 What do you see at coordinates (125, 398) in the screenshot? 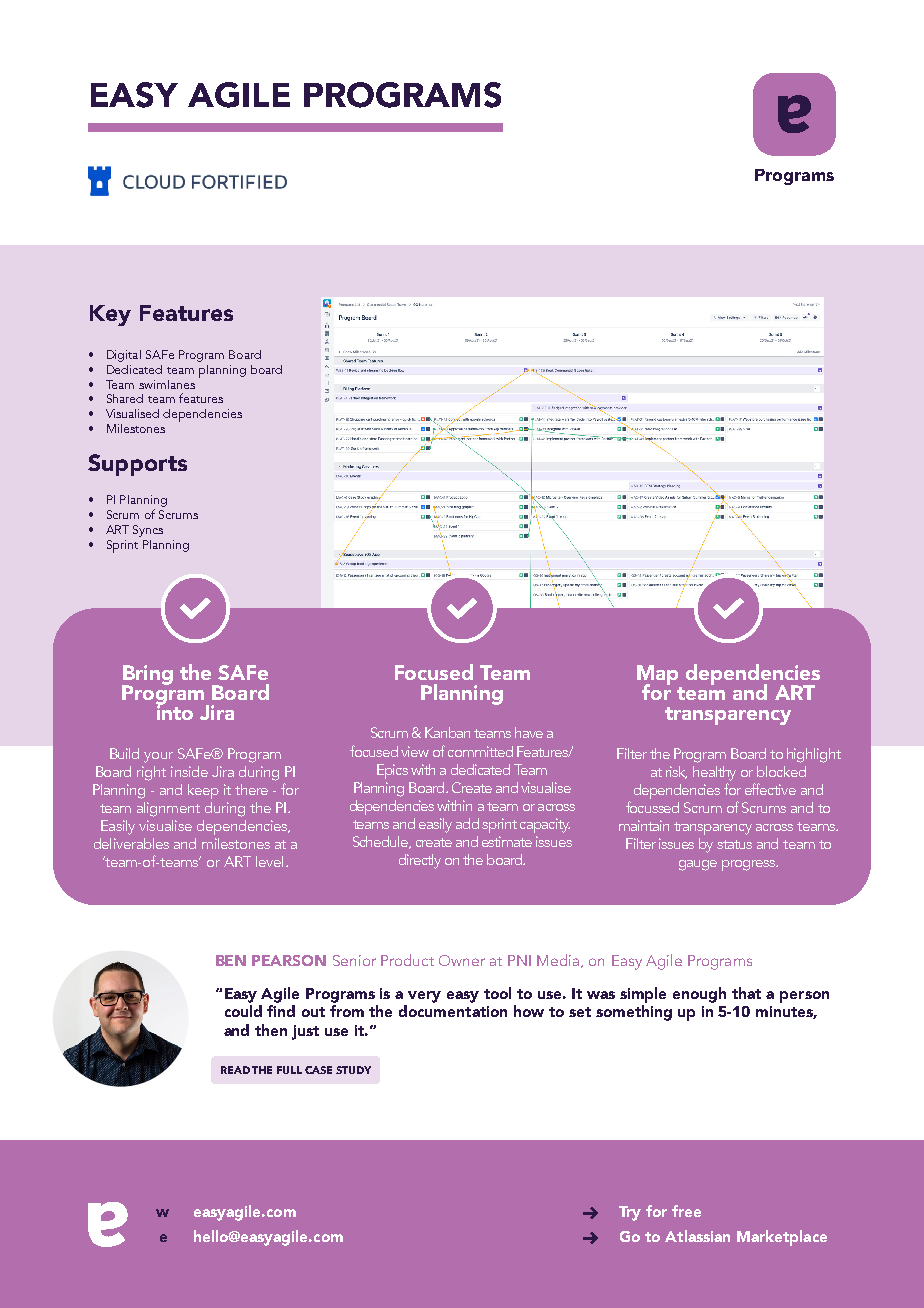
I see `Shared` at bounding box center [125, 398].
